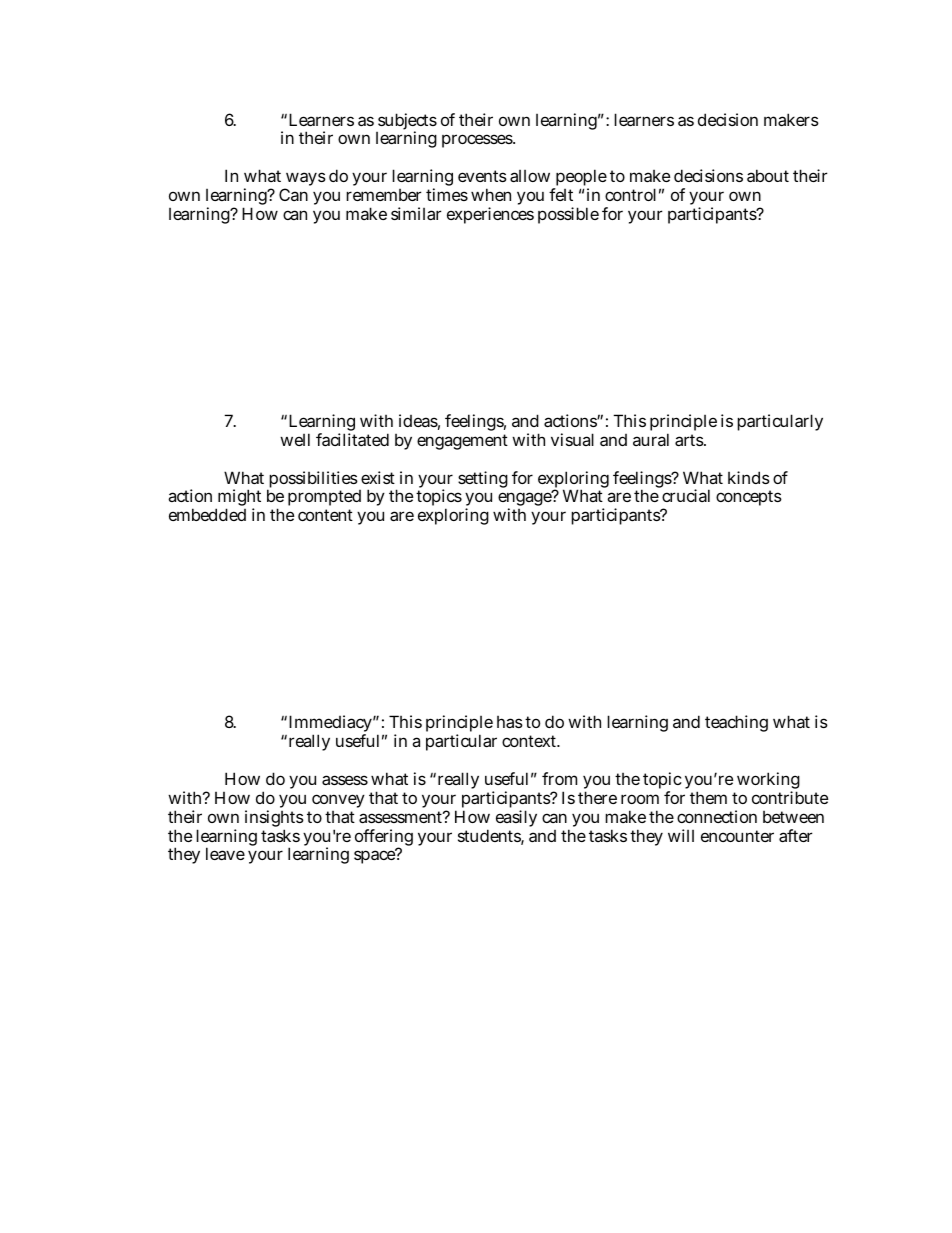 This image has width=952, height=1233. Describe the element at coordinates (768, 175) in the image. I see `about` at that location.
